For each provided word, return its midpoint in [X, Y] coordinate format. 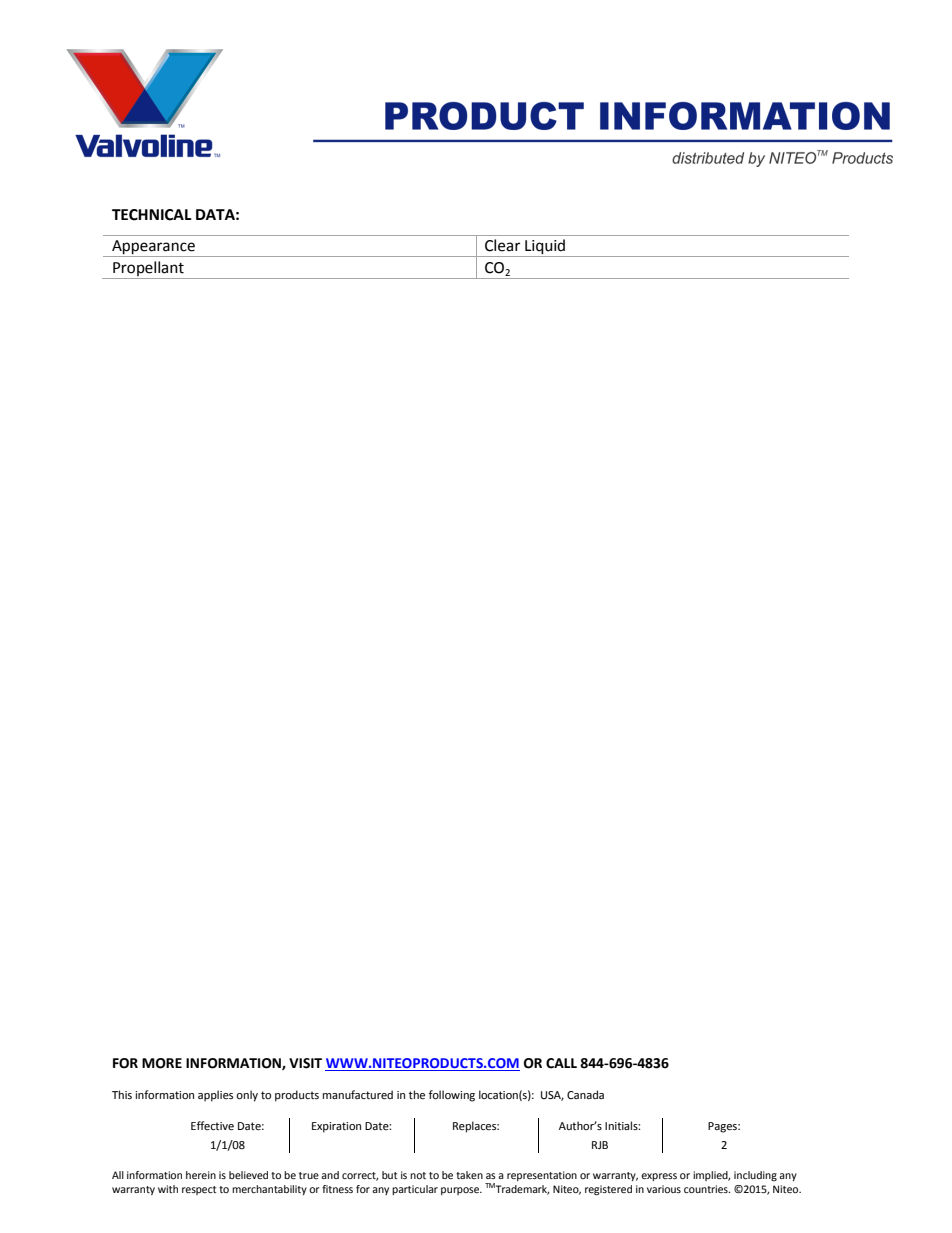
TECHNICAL [152, 215]
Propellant [148, 270]
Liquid [545, 248]
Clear [502, 245]
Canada [585, 1094]
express [659, 1177]
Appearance [153, 248]
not [418, 1175]
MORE [162, 1063]
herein [201, 1175]
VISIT [305, 1063]
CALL [561, 1063]
